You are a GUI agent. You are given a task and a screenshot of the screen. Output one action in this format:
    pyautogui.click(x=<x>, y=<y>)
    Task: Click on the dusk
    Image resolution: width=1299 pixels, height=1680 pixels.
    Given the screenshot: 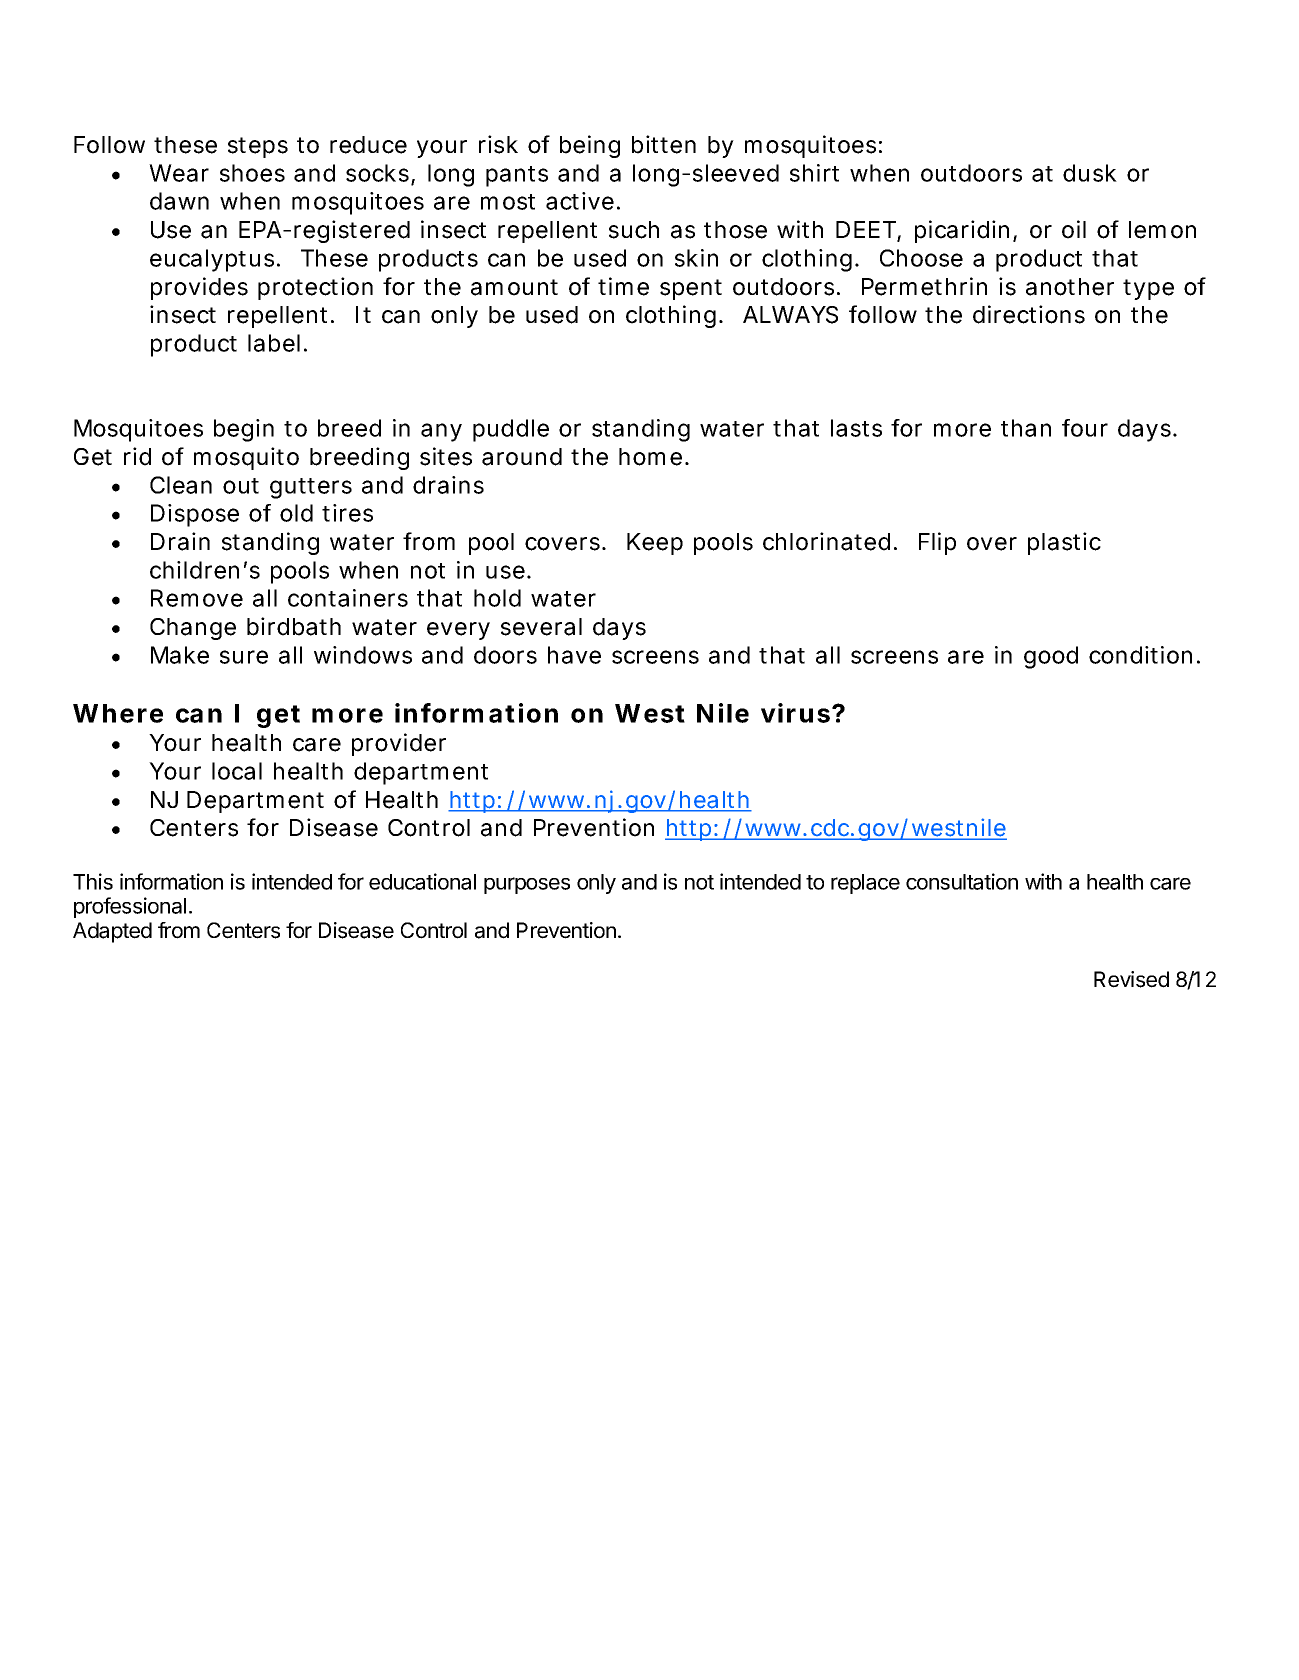 What is the action you would take?
    pyautogui.click(x=1090, y=173)
